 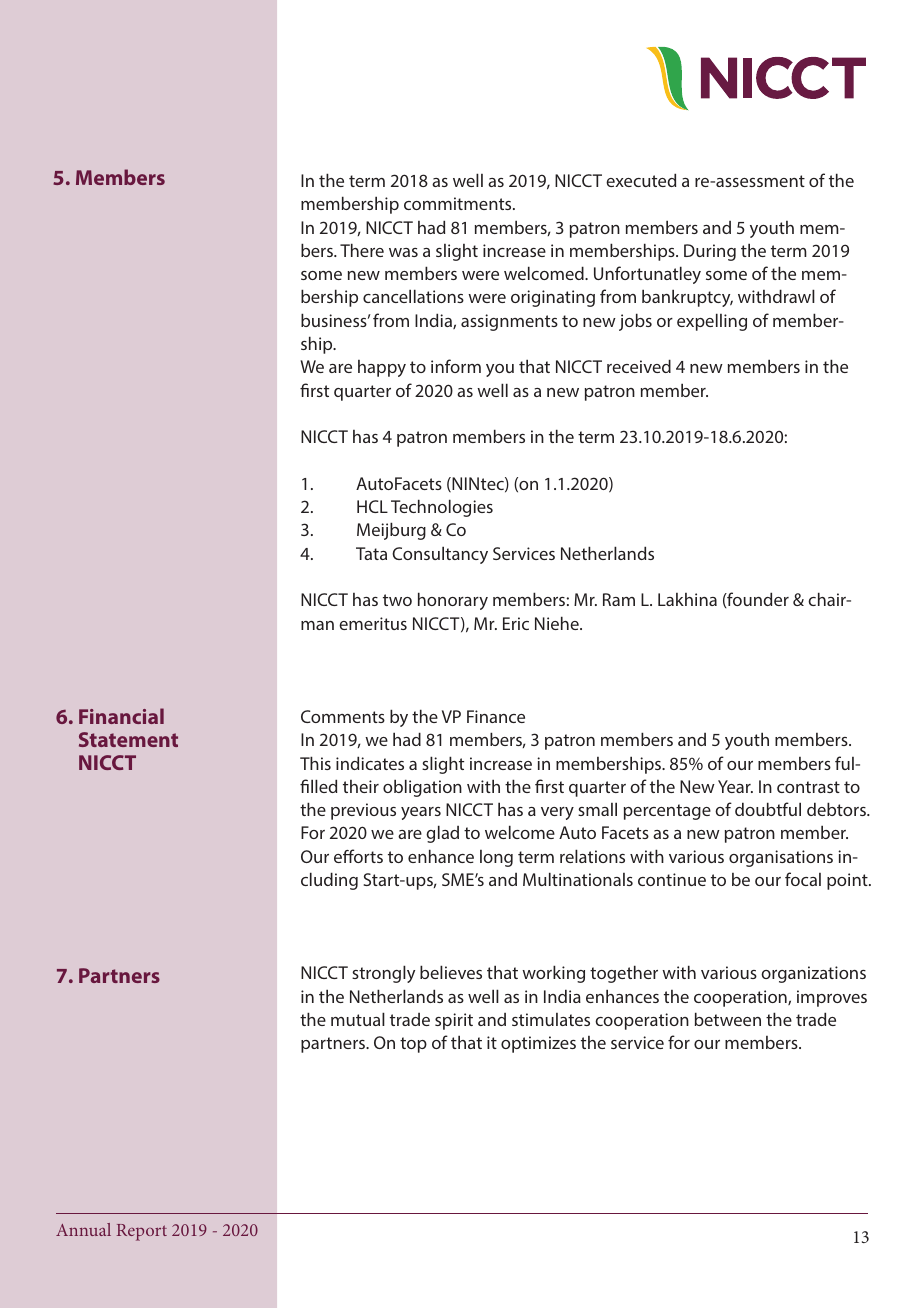 What do you see at coordinates (403, 252) in the document?
I see `was` at bounding box center [403, 252].
